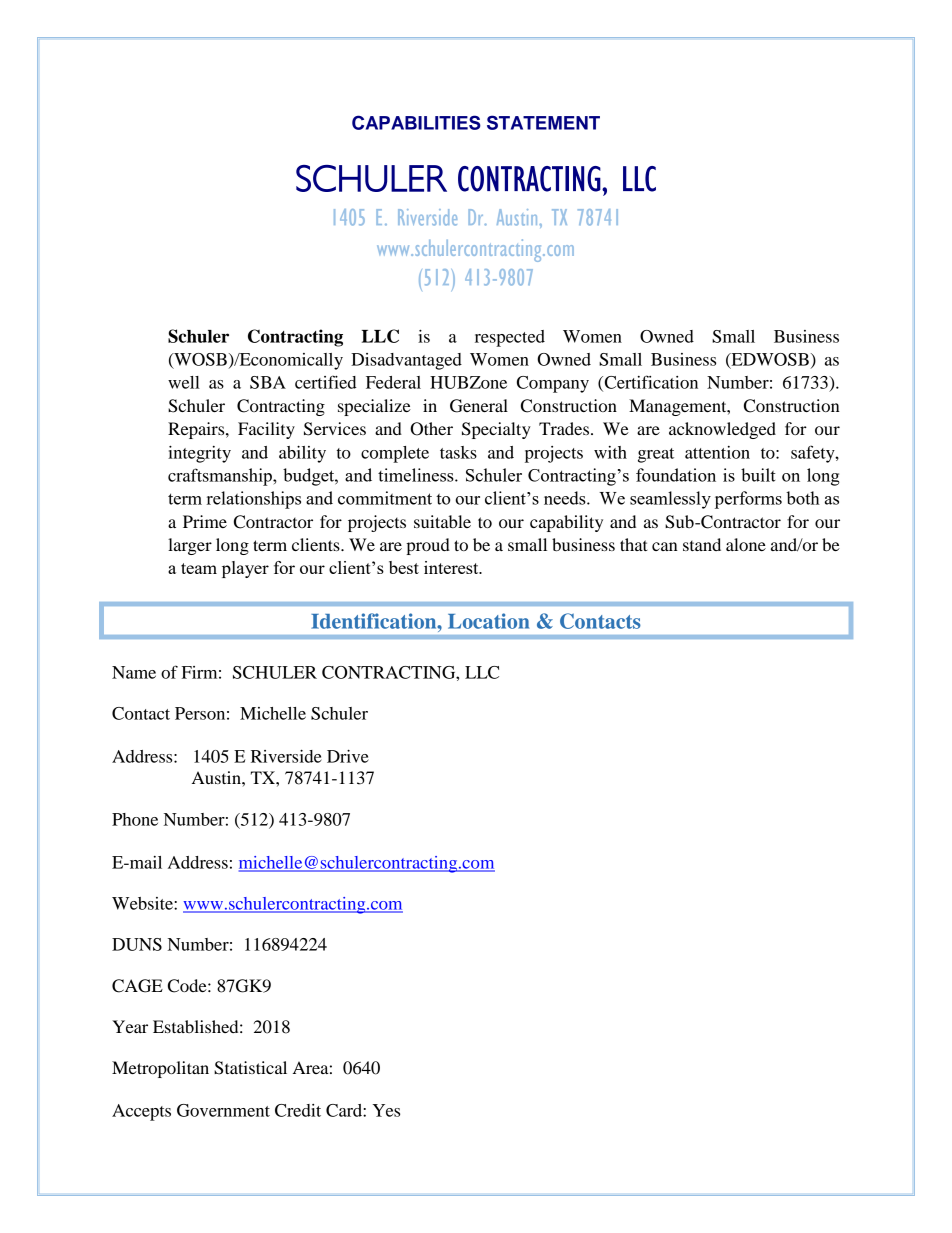 The height and width of the screenshot is (1233, 952). What do you see at coordinates (746, 544) in the screenshot?
I see `alone` at bounding box center [746, 544].
